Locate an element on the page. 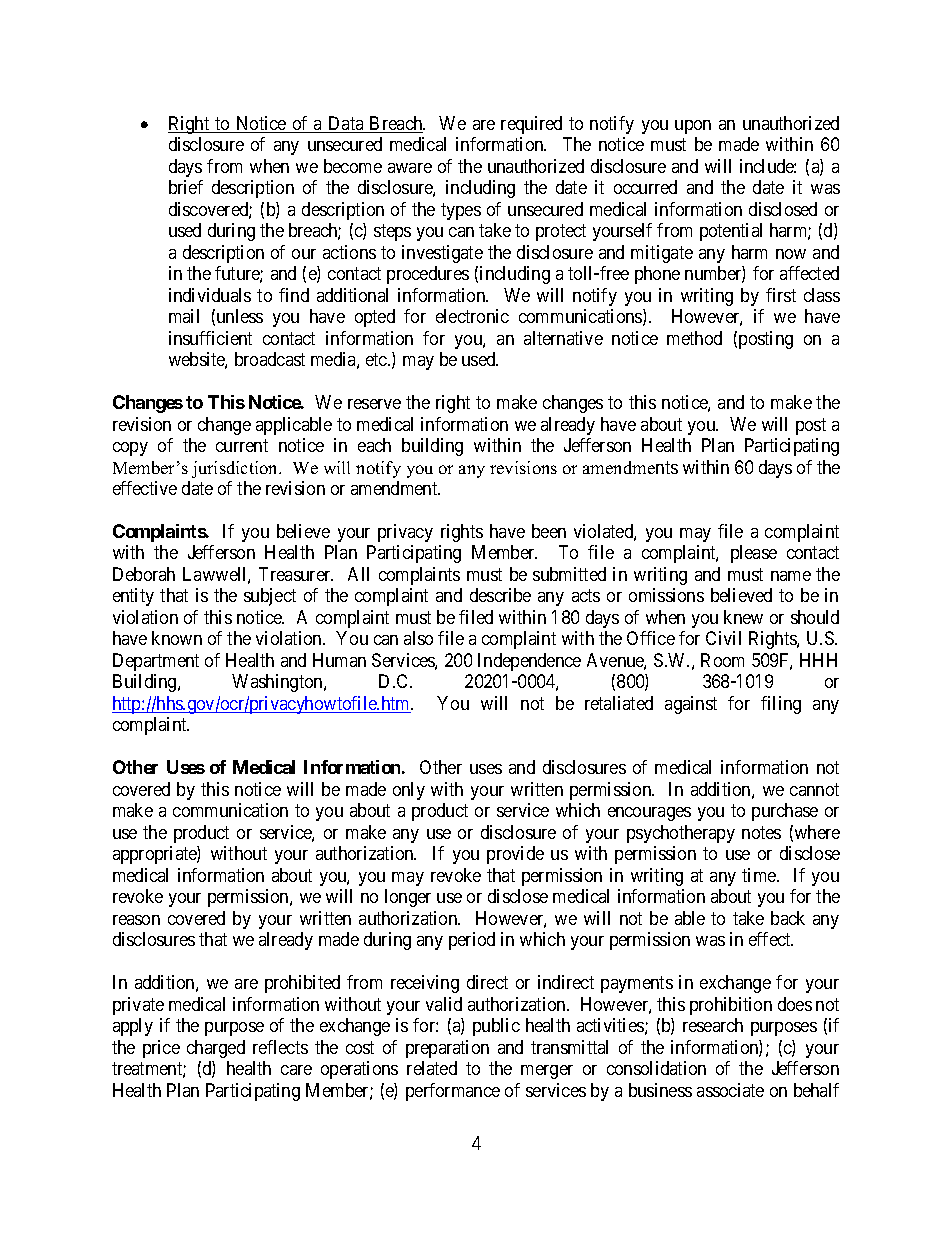  upon is located at coordinates (693, 127).
